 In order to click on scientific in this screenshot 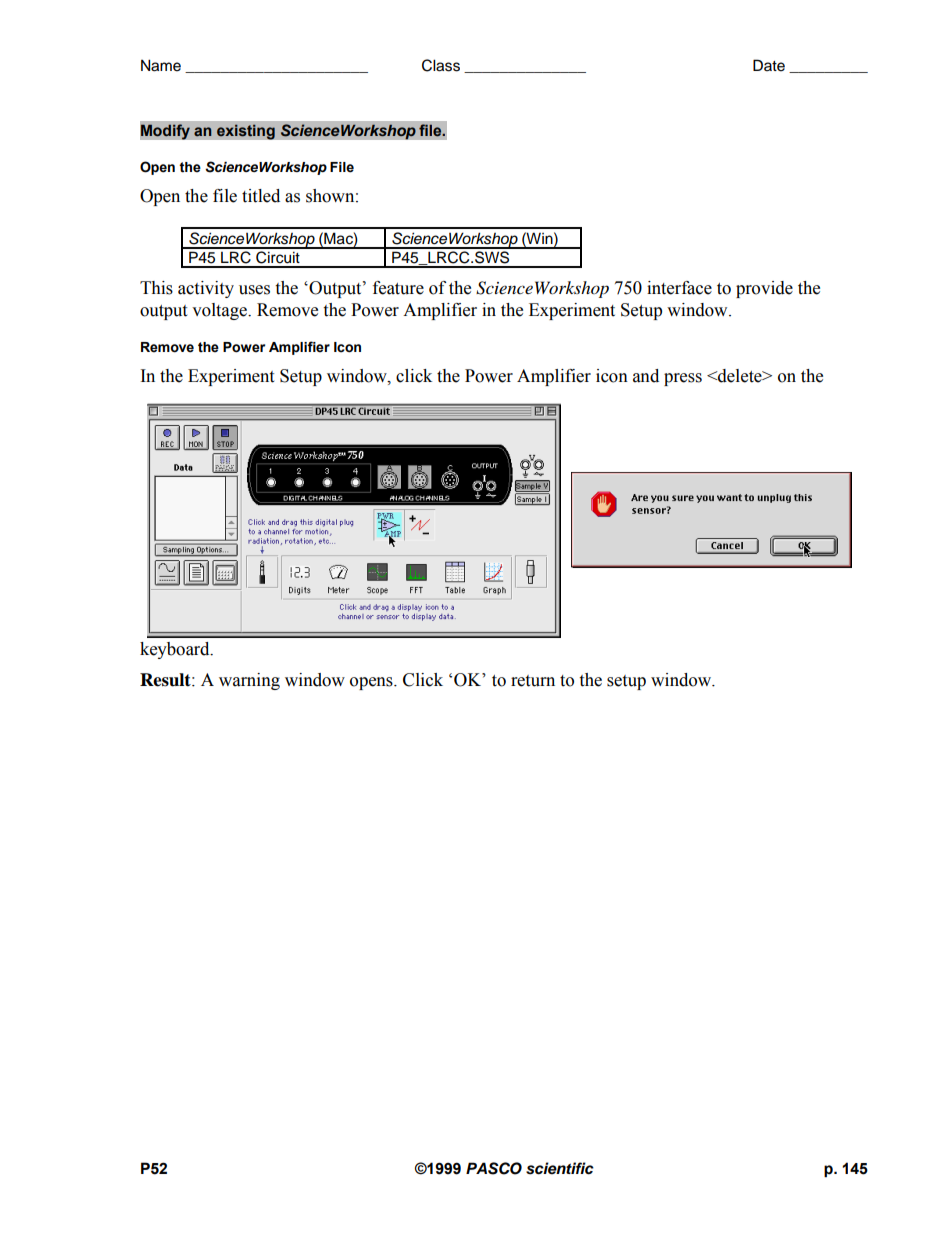, I will do `click(560, 1168)`.
